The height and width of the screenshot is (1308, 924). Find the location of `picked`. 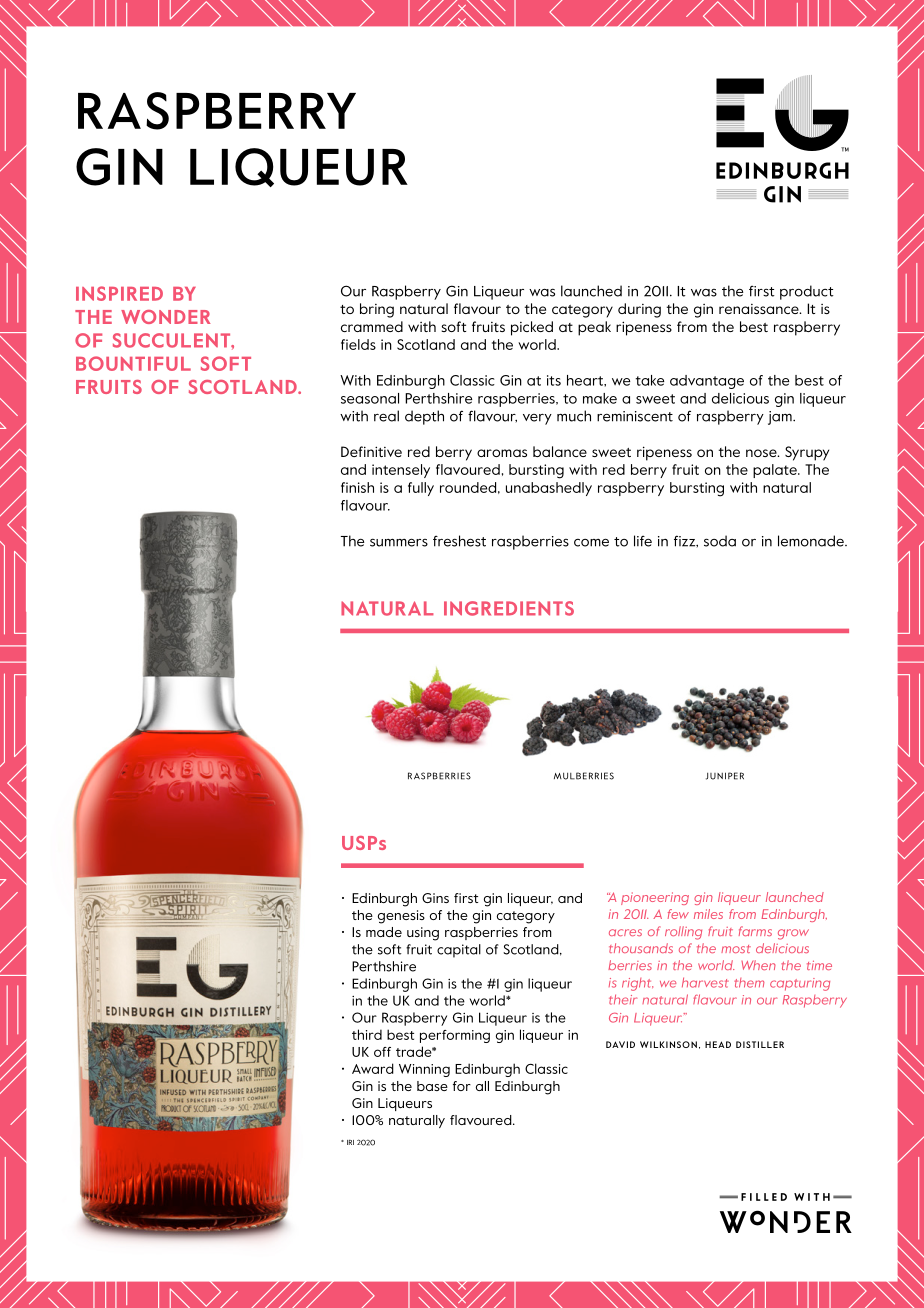

picked is located at coordinates (532, 328).
